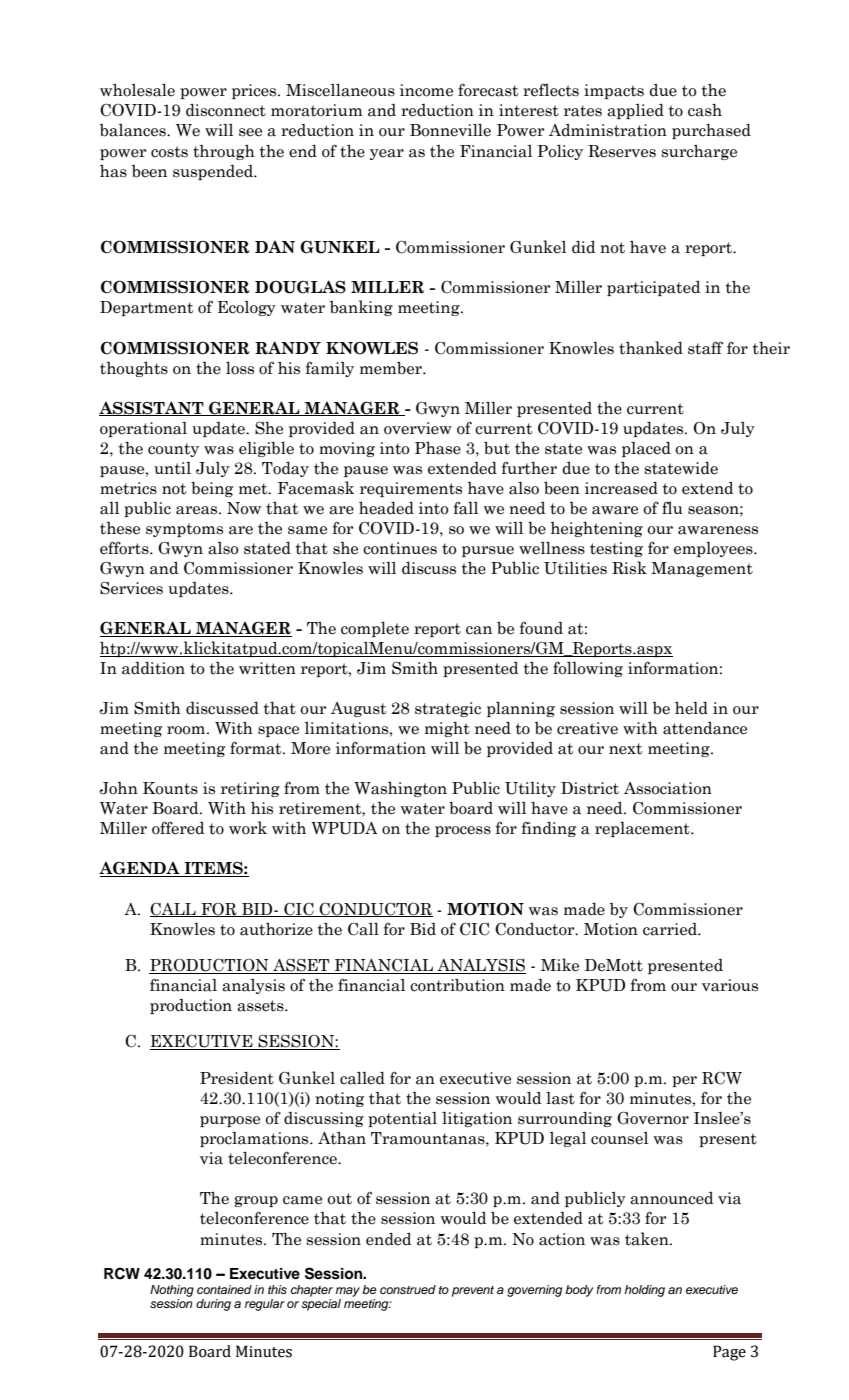 The height and width of the page is (1400, 849). What do you see at coordinates (646, 449) in the page?
I see `placed` at bounding box center [646, 449].
